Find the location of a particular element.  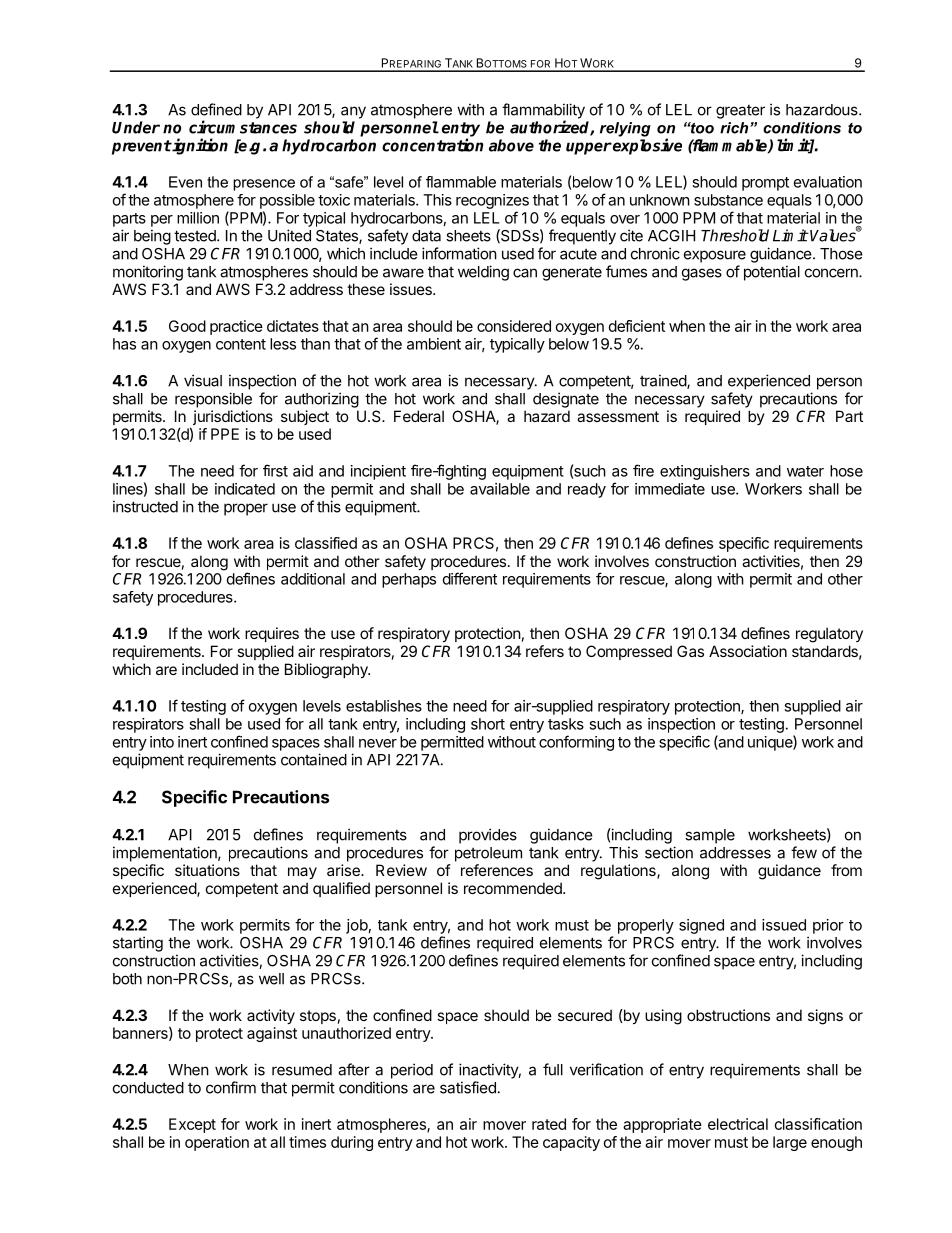

rich is located at coordinates (735, 128).
